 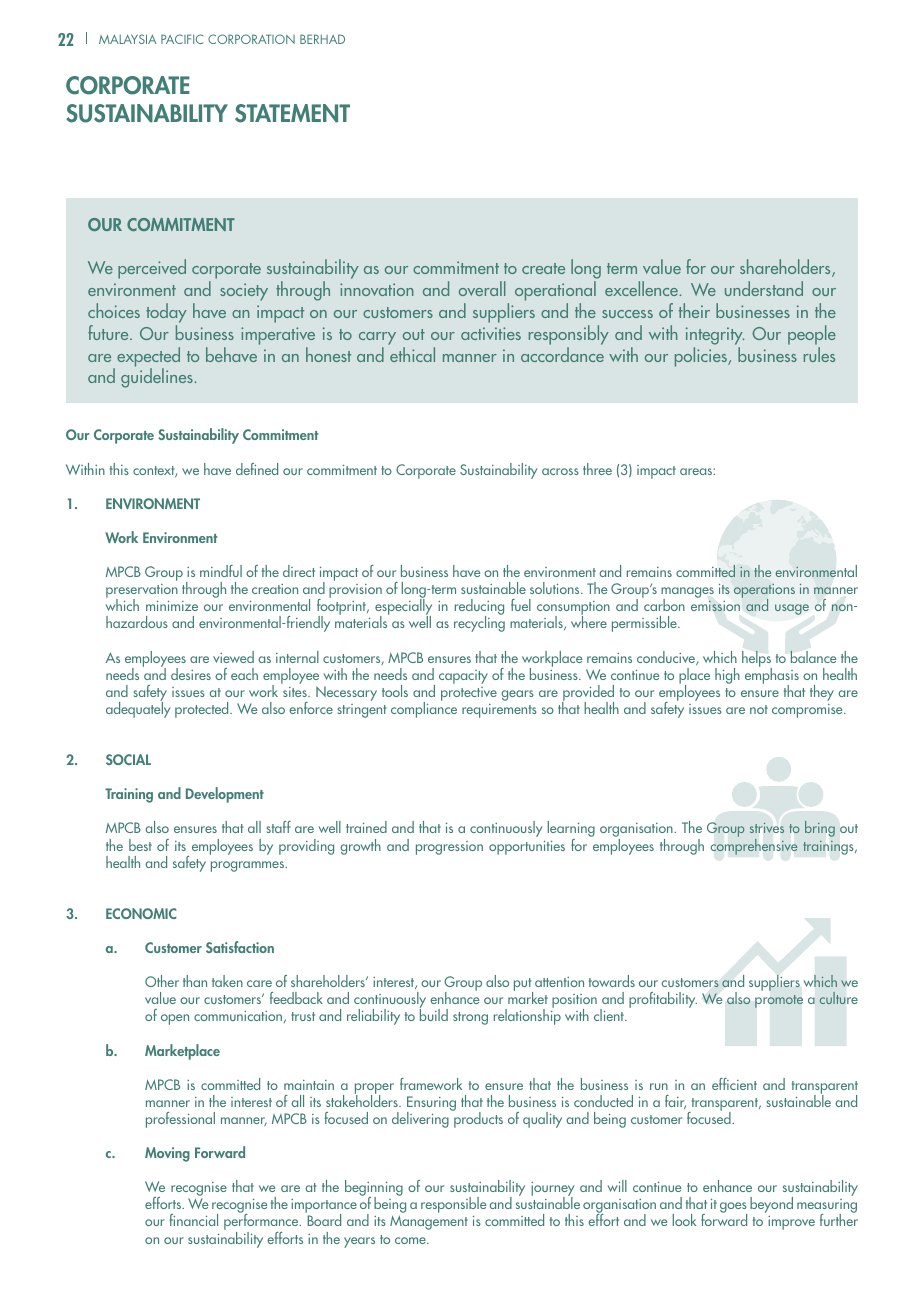 I want to click on financial, so click(x=194, y=1220).
